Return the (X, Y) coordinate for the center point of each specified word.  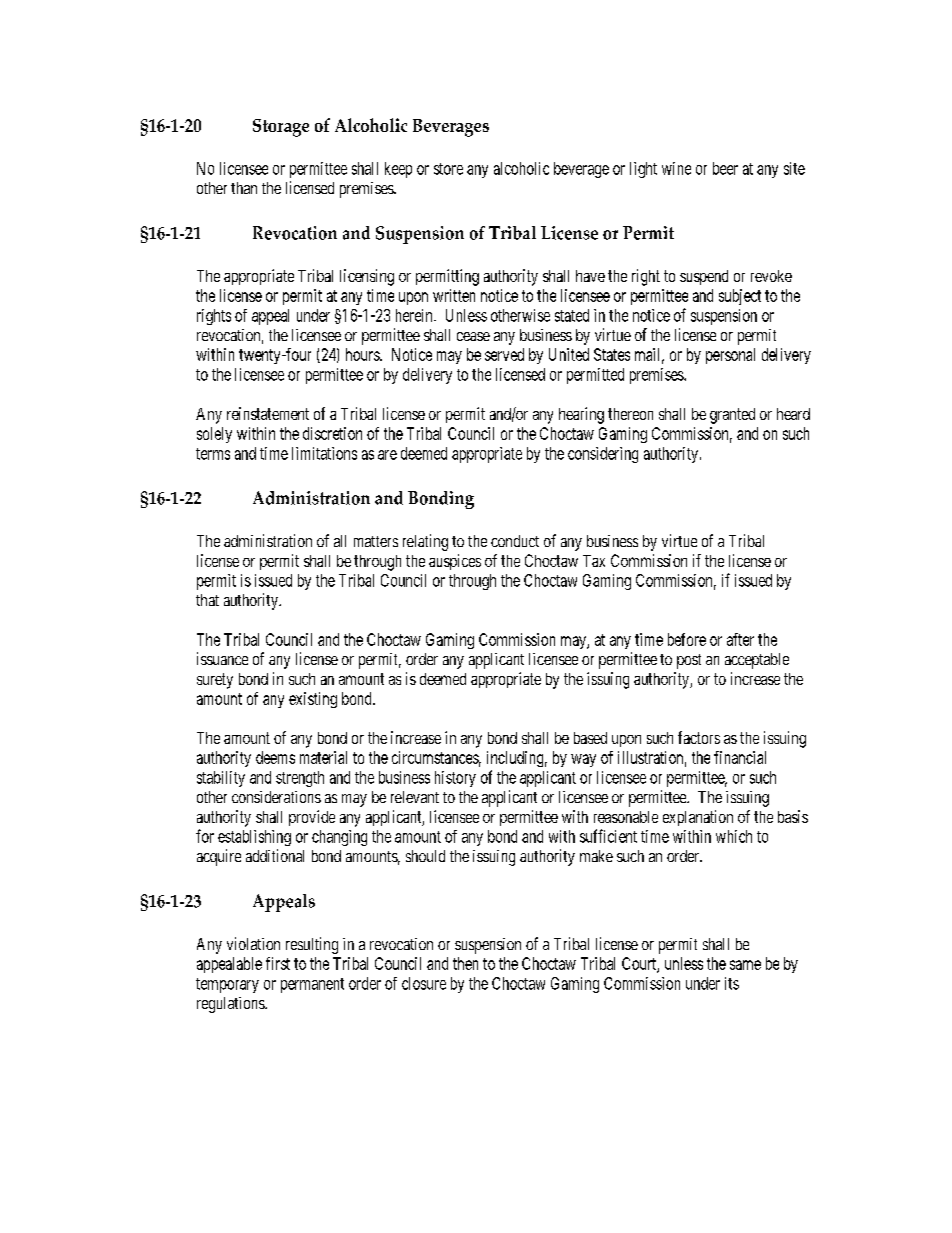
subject (740, 297)
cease (473, 336)
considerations (276, 797)
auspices (455, 562)
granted (732, 416)
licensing (367, 277)
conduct (515, 541)
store (448, 169)
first (278, 963)
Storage (281, 128)
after (740, 639)
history (455, 779)
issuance (222, 658)
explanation (698, 818)
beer (725, 168)
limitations (324, 453)
